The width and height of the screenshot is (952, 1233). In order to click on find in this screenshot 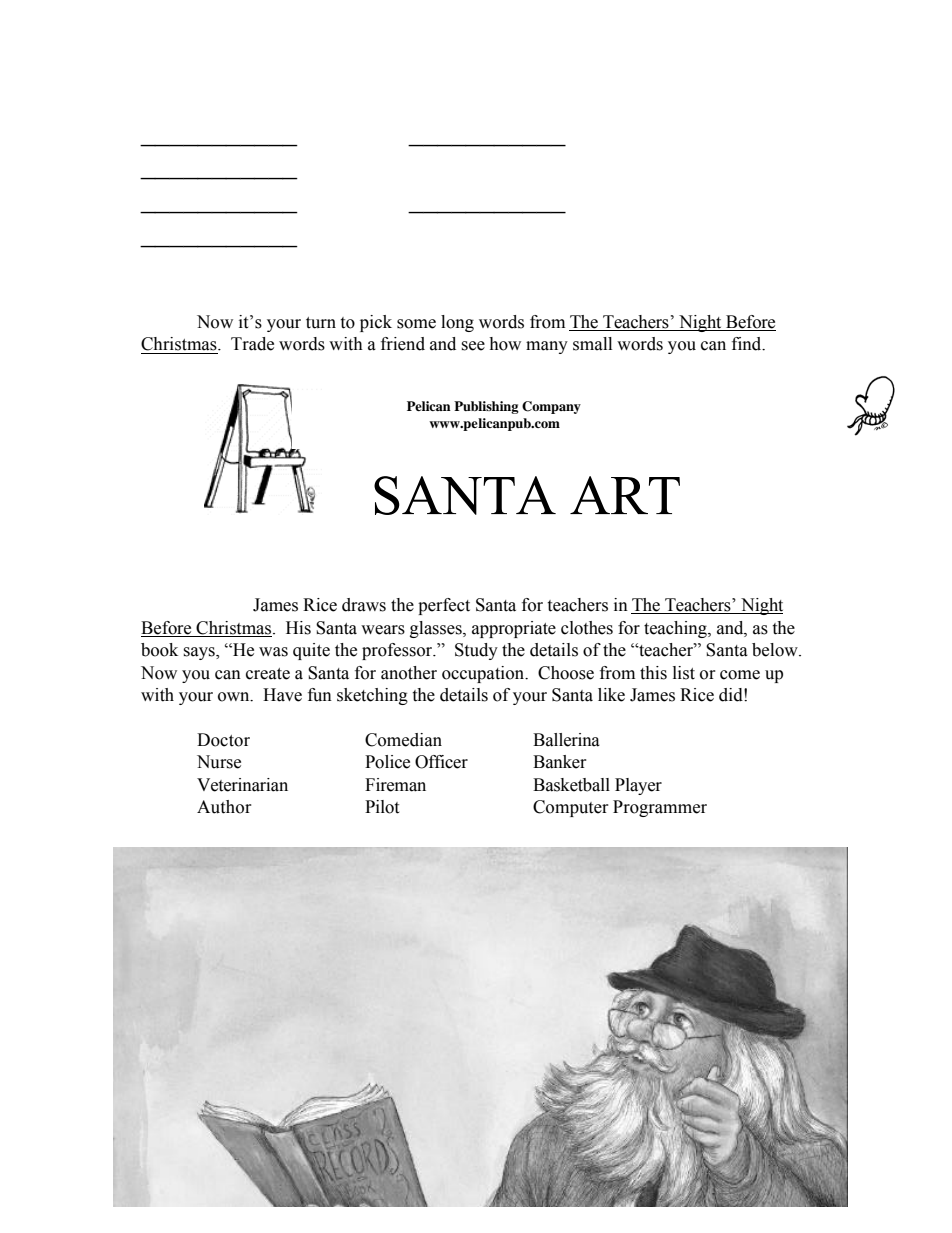, I will do `click(748, 344)`.
